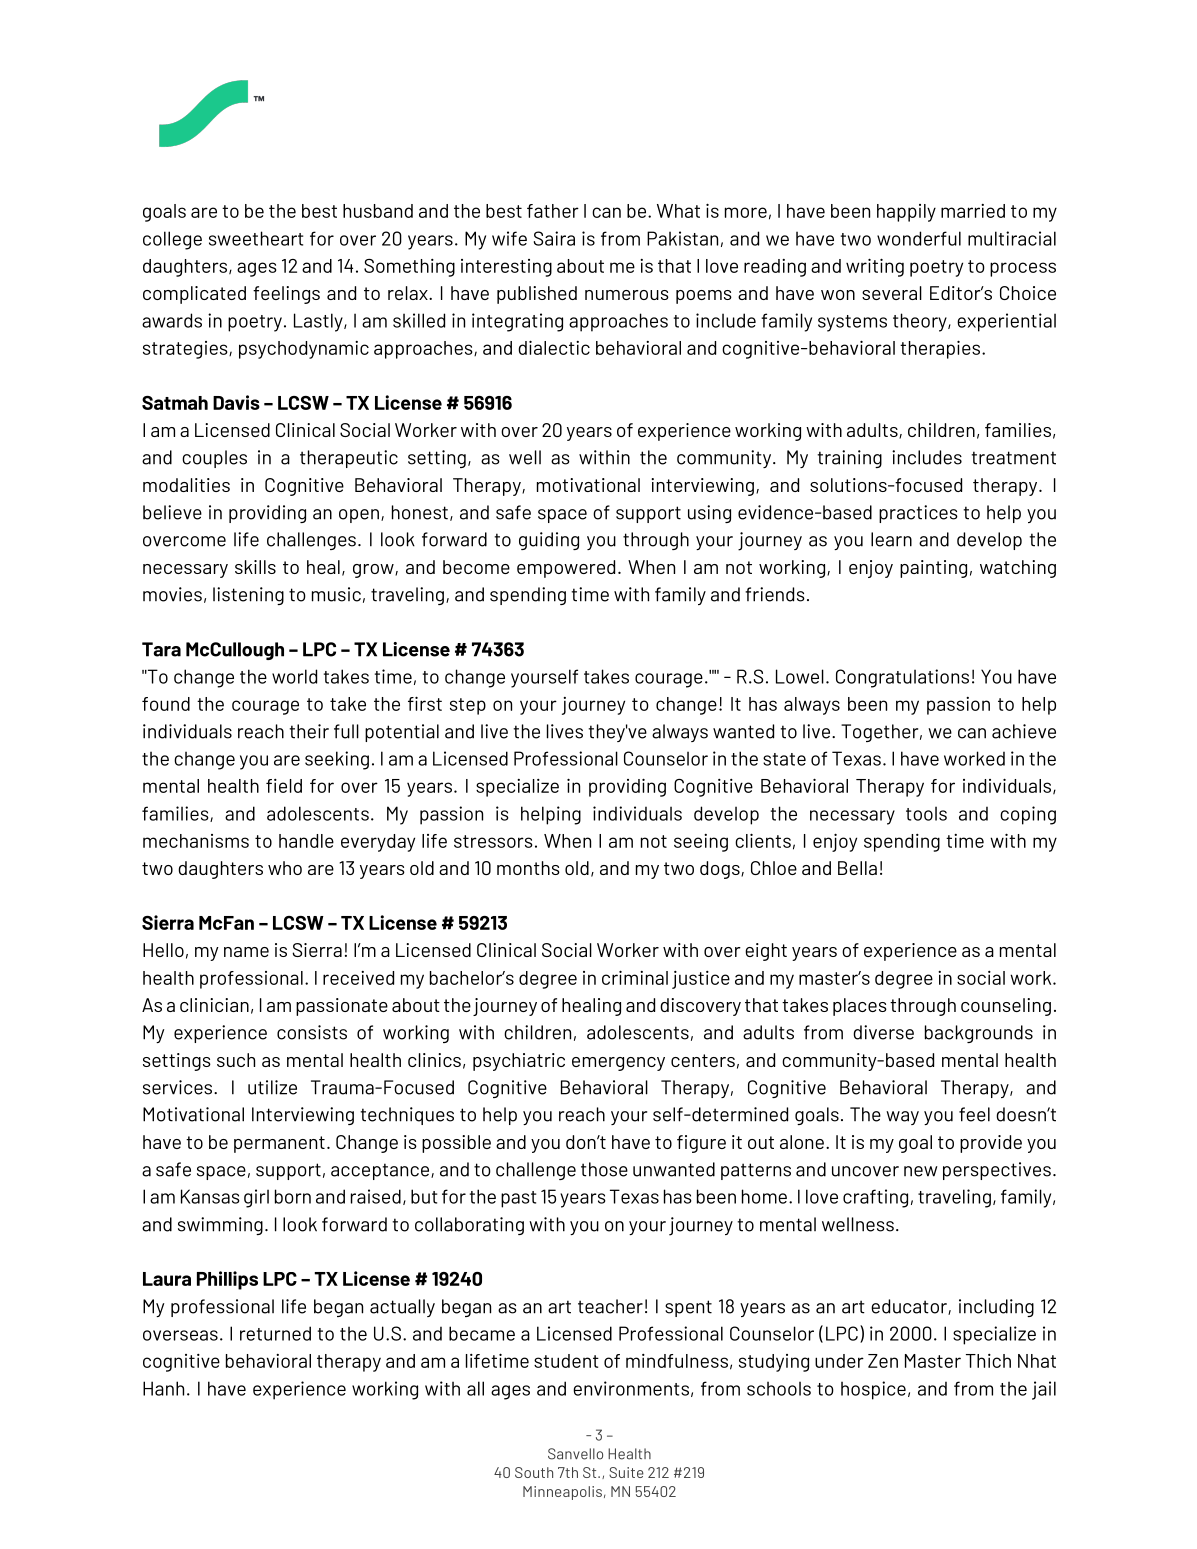 The height and width of the screenshot is (1549, 1197). What do you see at coordinates (919, 238) in the screenshot?
I see `wonderful` at bounding box center [919, 238].
